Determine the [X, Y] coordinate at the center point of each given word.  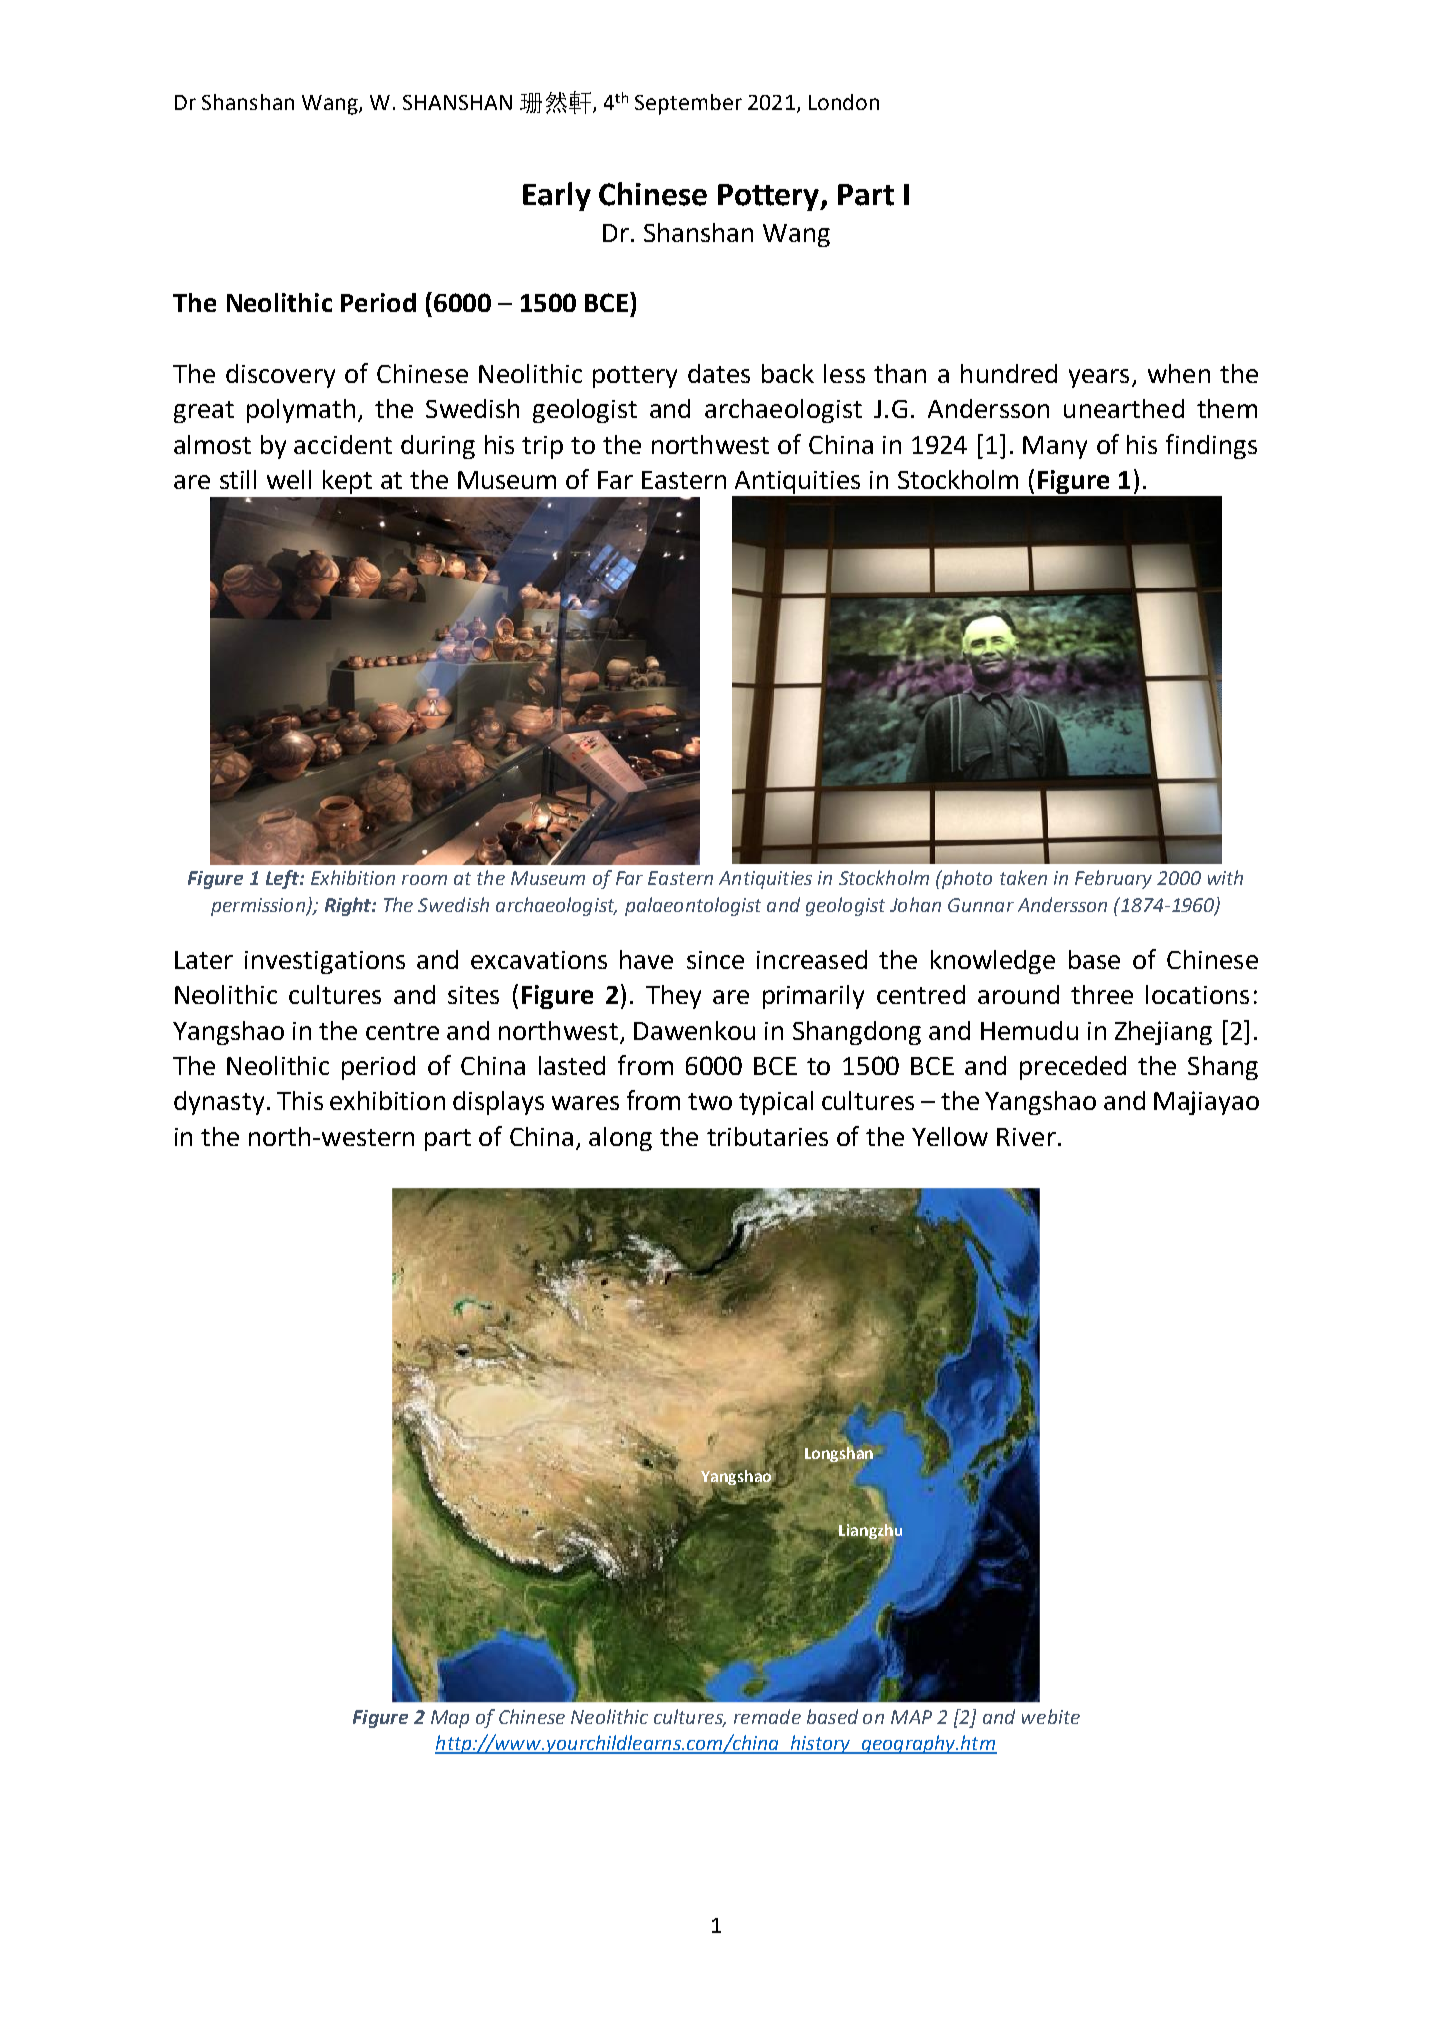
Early [557, 196]
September [688, 104]
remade [767, 1716]
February [1113, 879]
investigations [325, 962]
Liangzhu [870, 1532]
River [1026, 1137]
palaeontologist [693, 906]
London [844, 102]
